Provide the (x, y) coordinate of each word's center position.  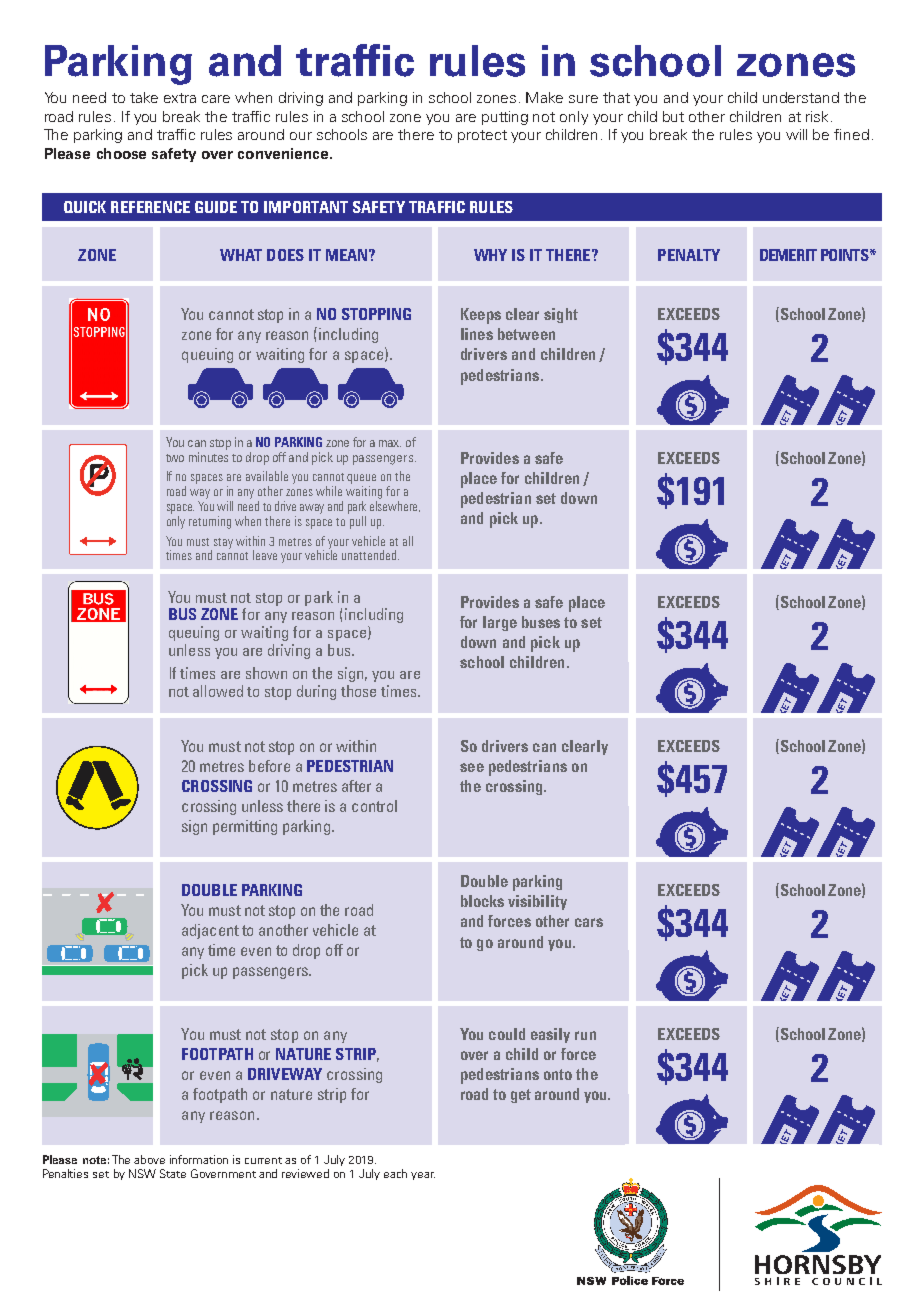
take (144, 97)
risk (817, 116)
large (500, 623)
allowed (218, 691)
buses (541, 622)
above (149, 1159)
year (423, 1176)
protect (482, 136)
